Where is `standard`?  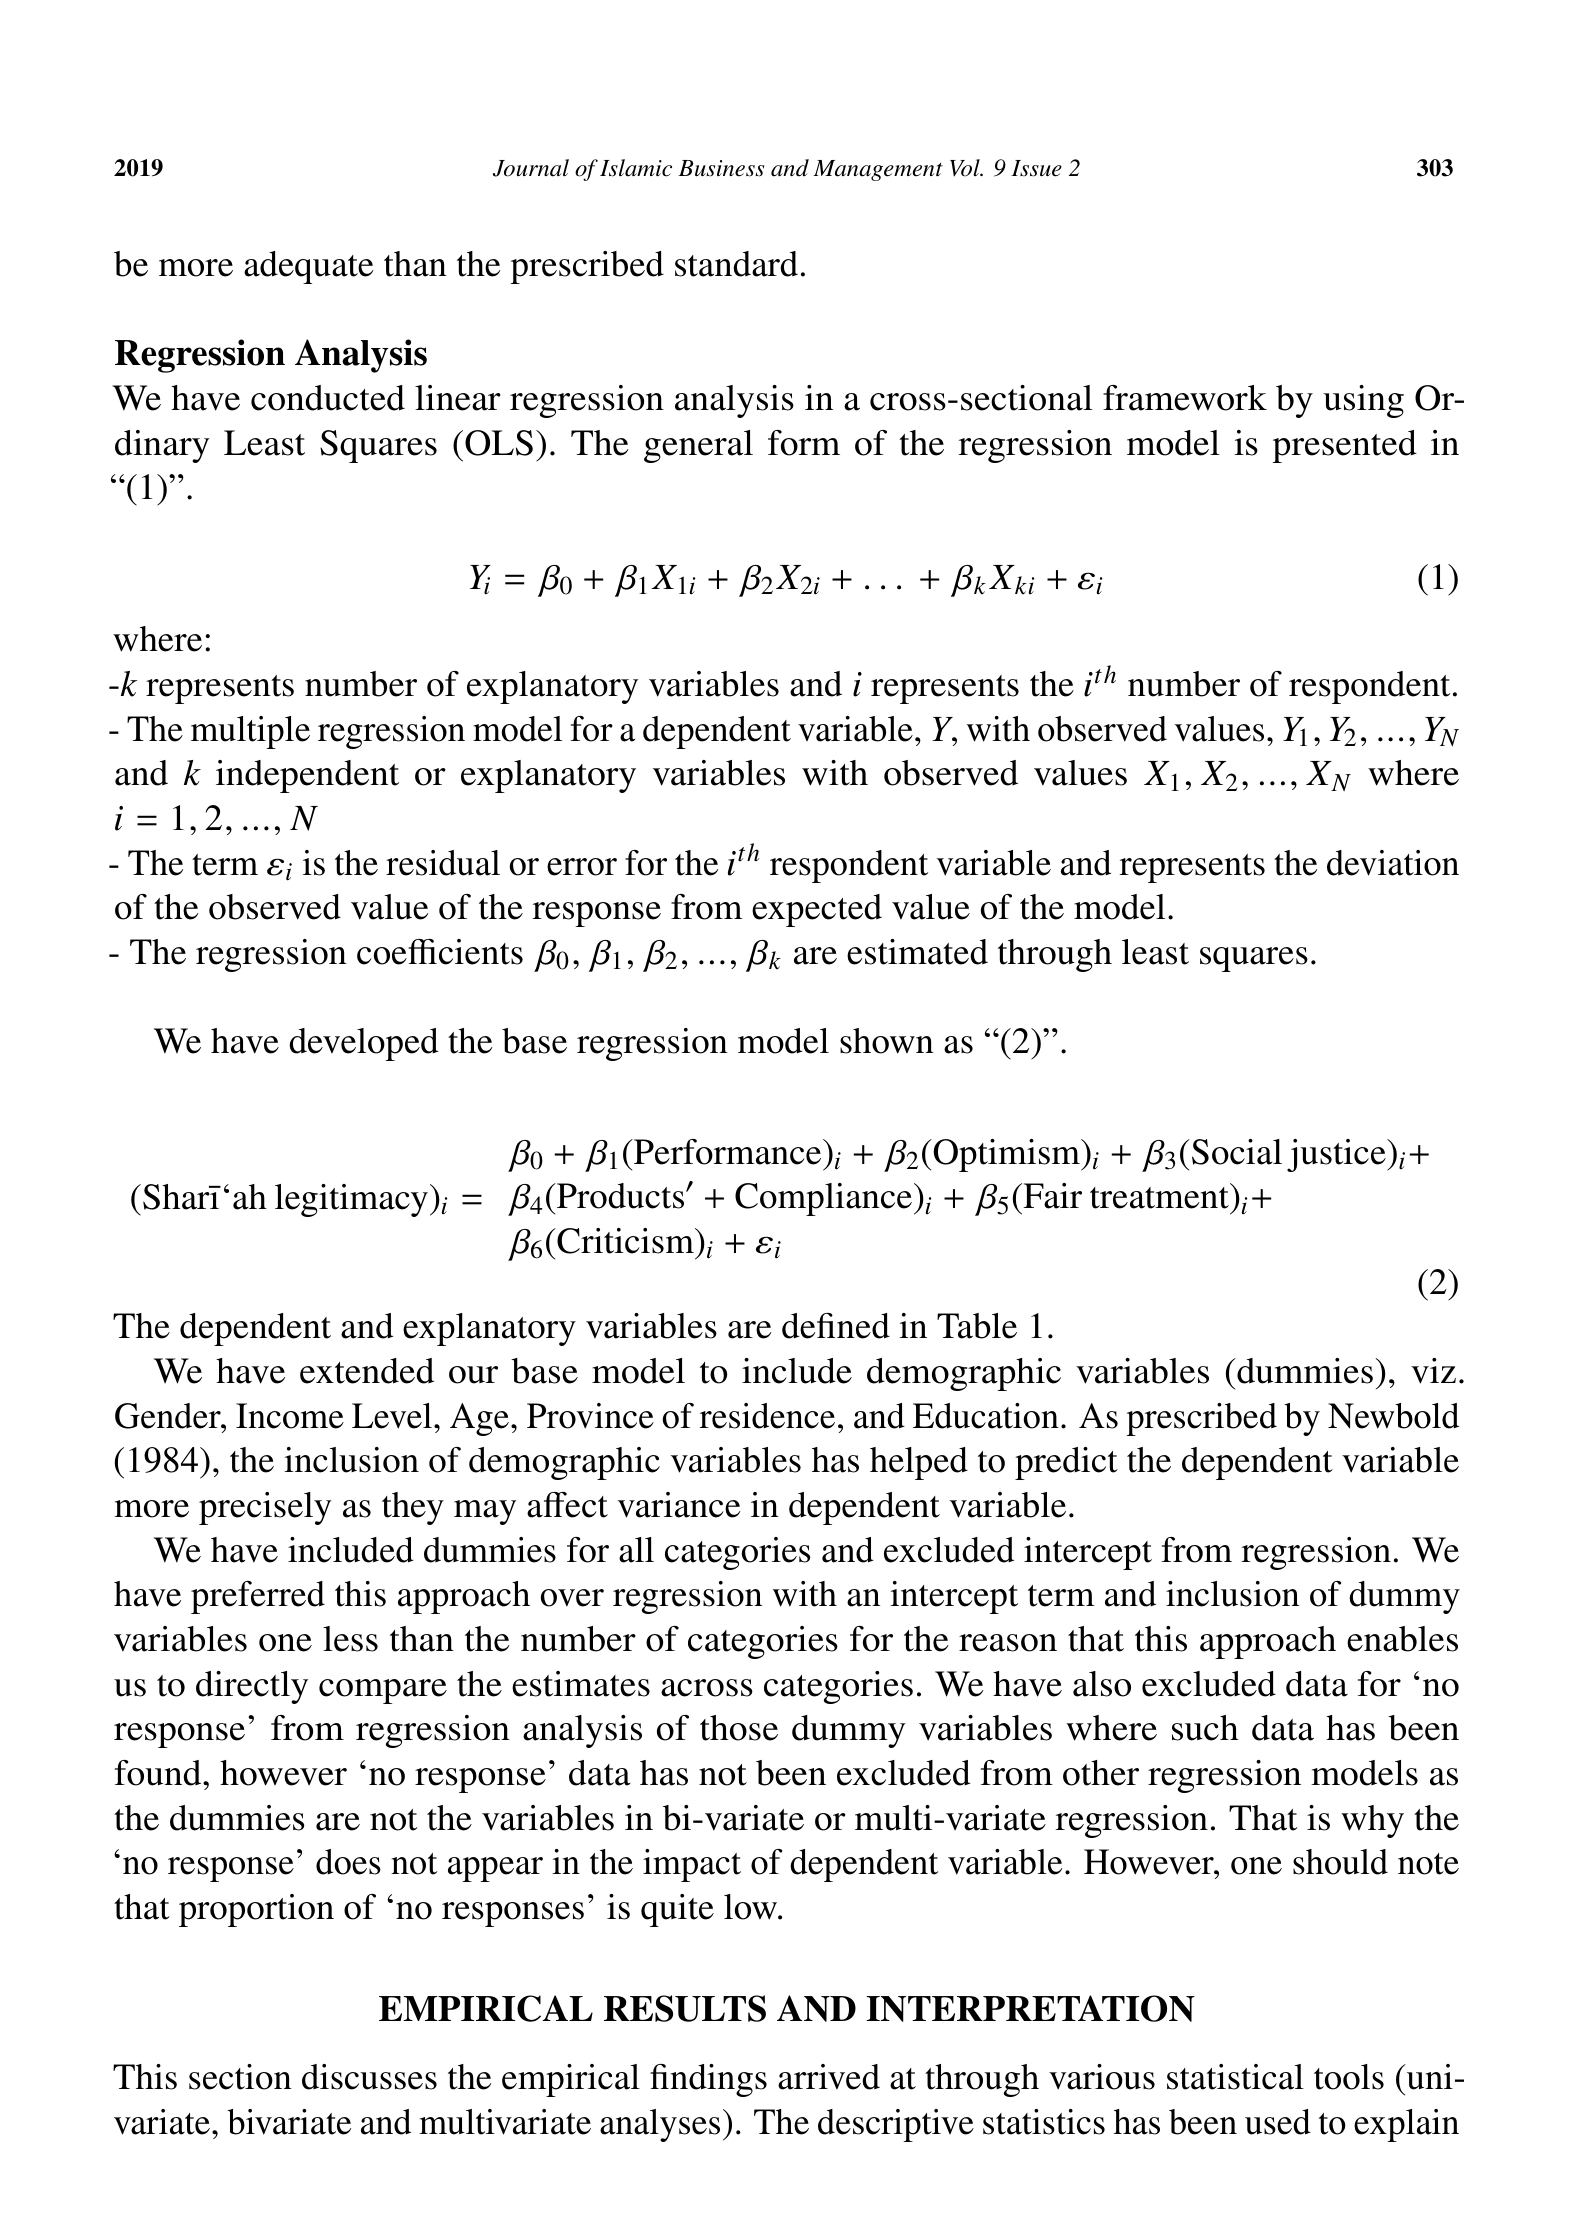 standard is located at coordinates (736, 264).
